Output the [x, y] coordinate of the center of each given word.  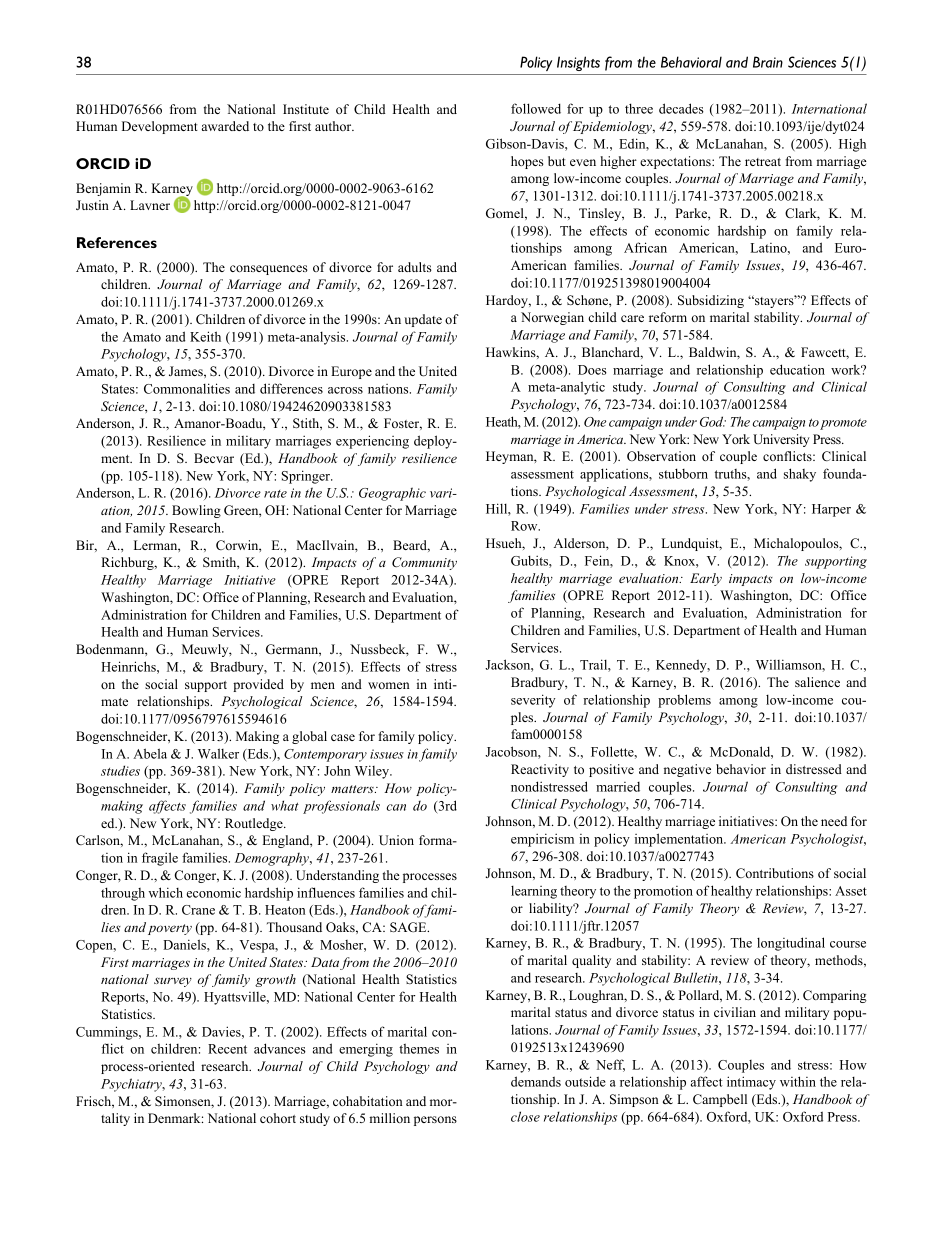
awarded [225, 126]
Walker [218, 753]
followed [536, 108]
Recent [227, 1049]
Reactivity [540, 770]
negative [687, 770]
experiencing [372, 442]
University [781, 440]
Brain [768, 62]
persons [435, 1121]
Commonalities [187, 388]
